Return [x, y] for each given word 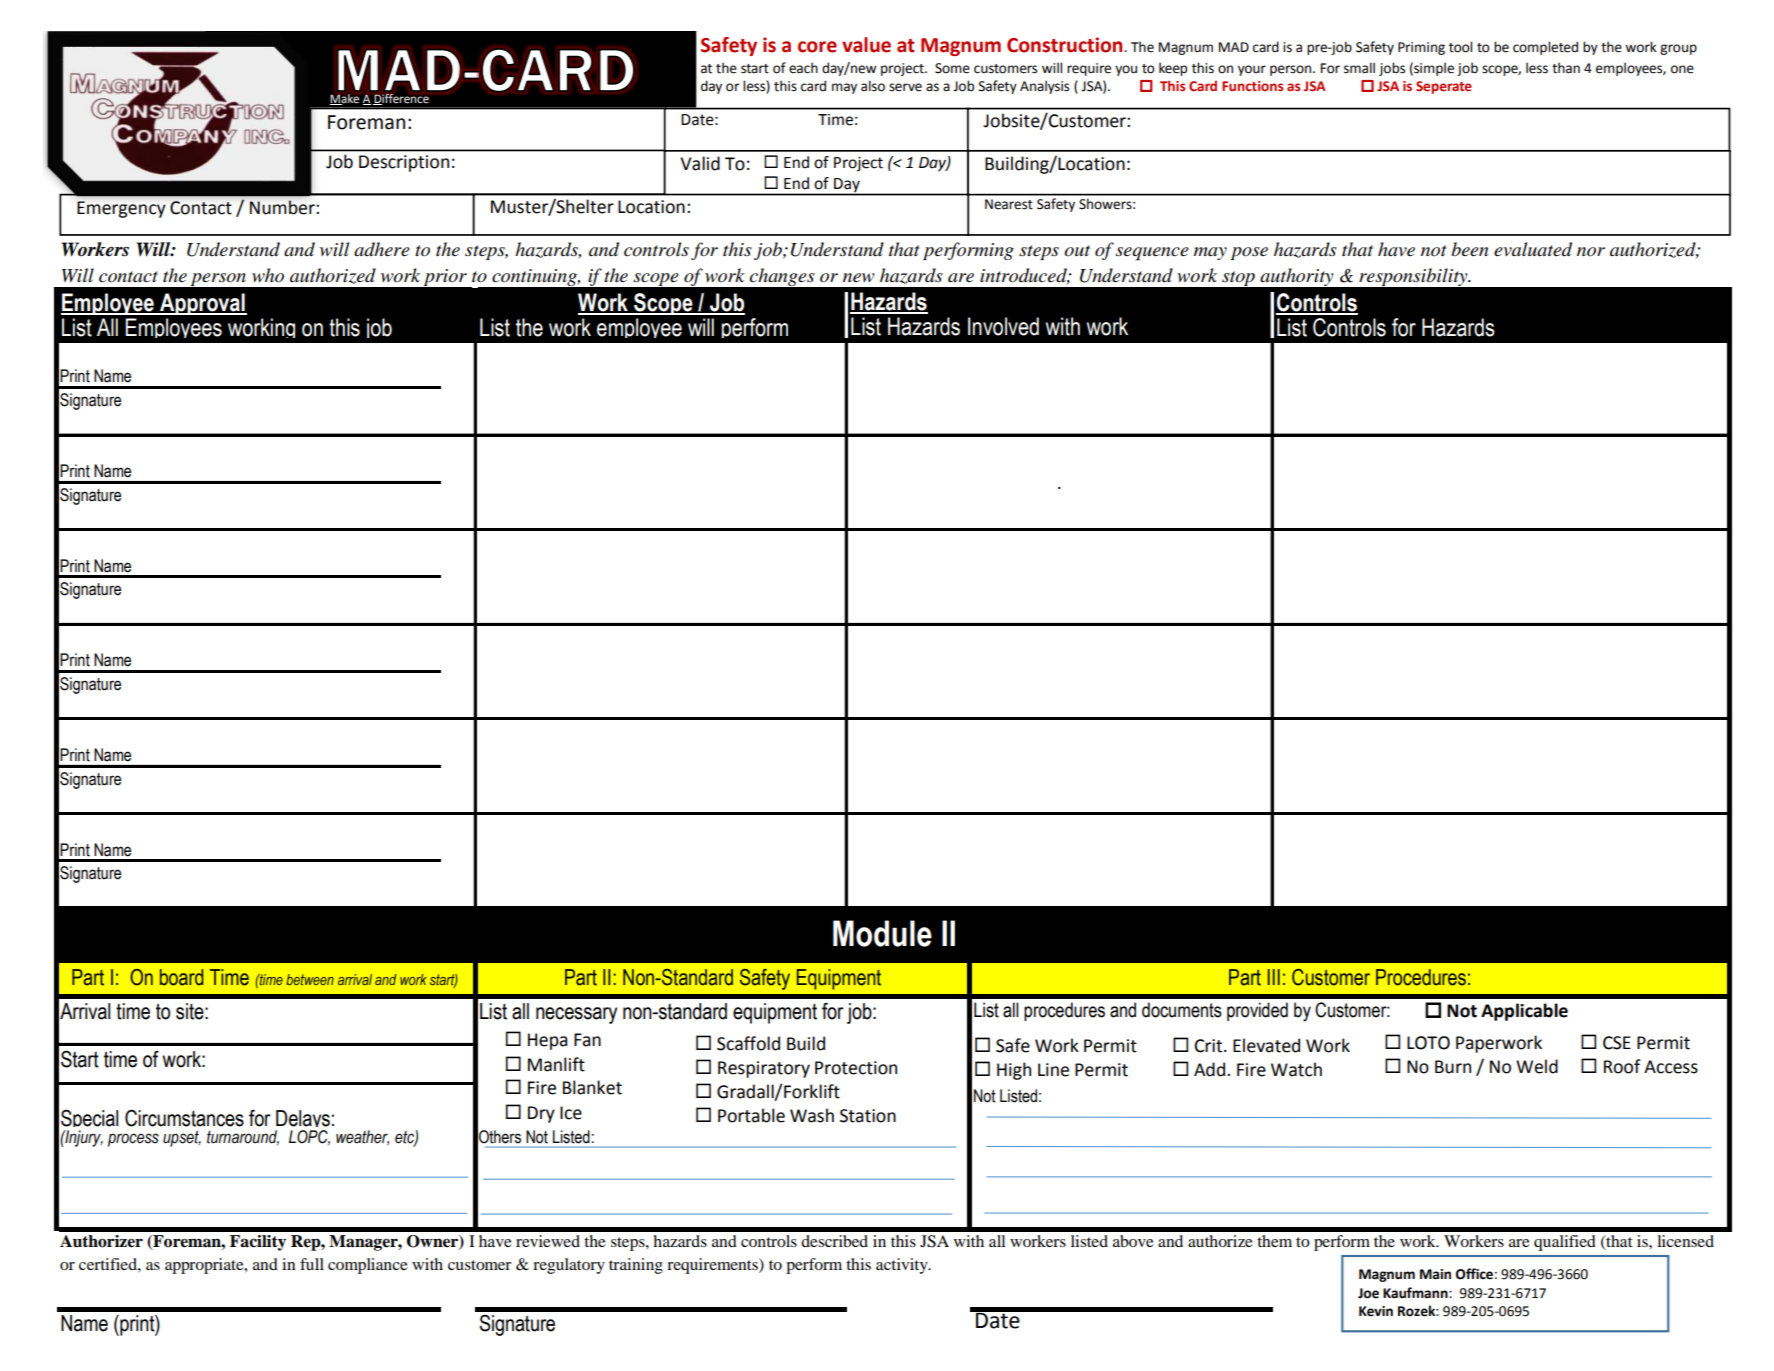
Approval [202, 304]
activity [903, 1266]
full [312, 1264]
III [1274, 977]
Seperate [1444, 87]
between [310, 979]
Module [882, 933]
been [1470, 249]
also [873, 86]
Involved [1003, 326]
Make [344, 99]
